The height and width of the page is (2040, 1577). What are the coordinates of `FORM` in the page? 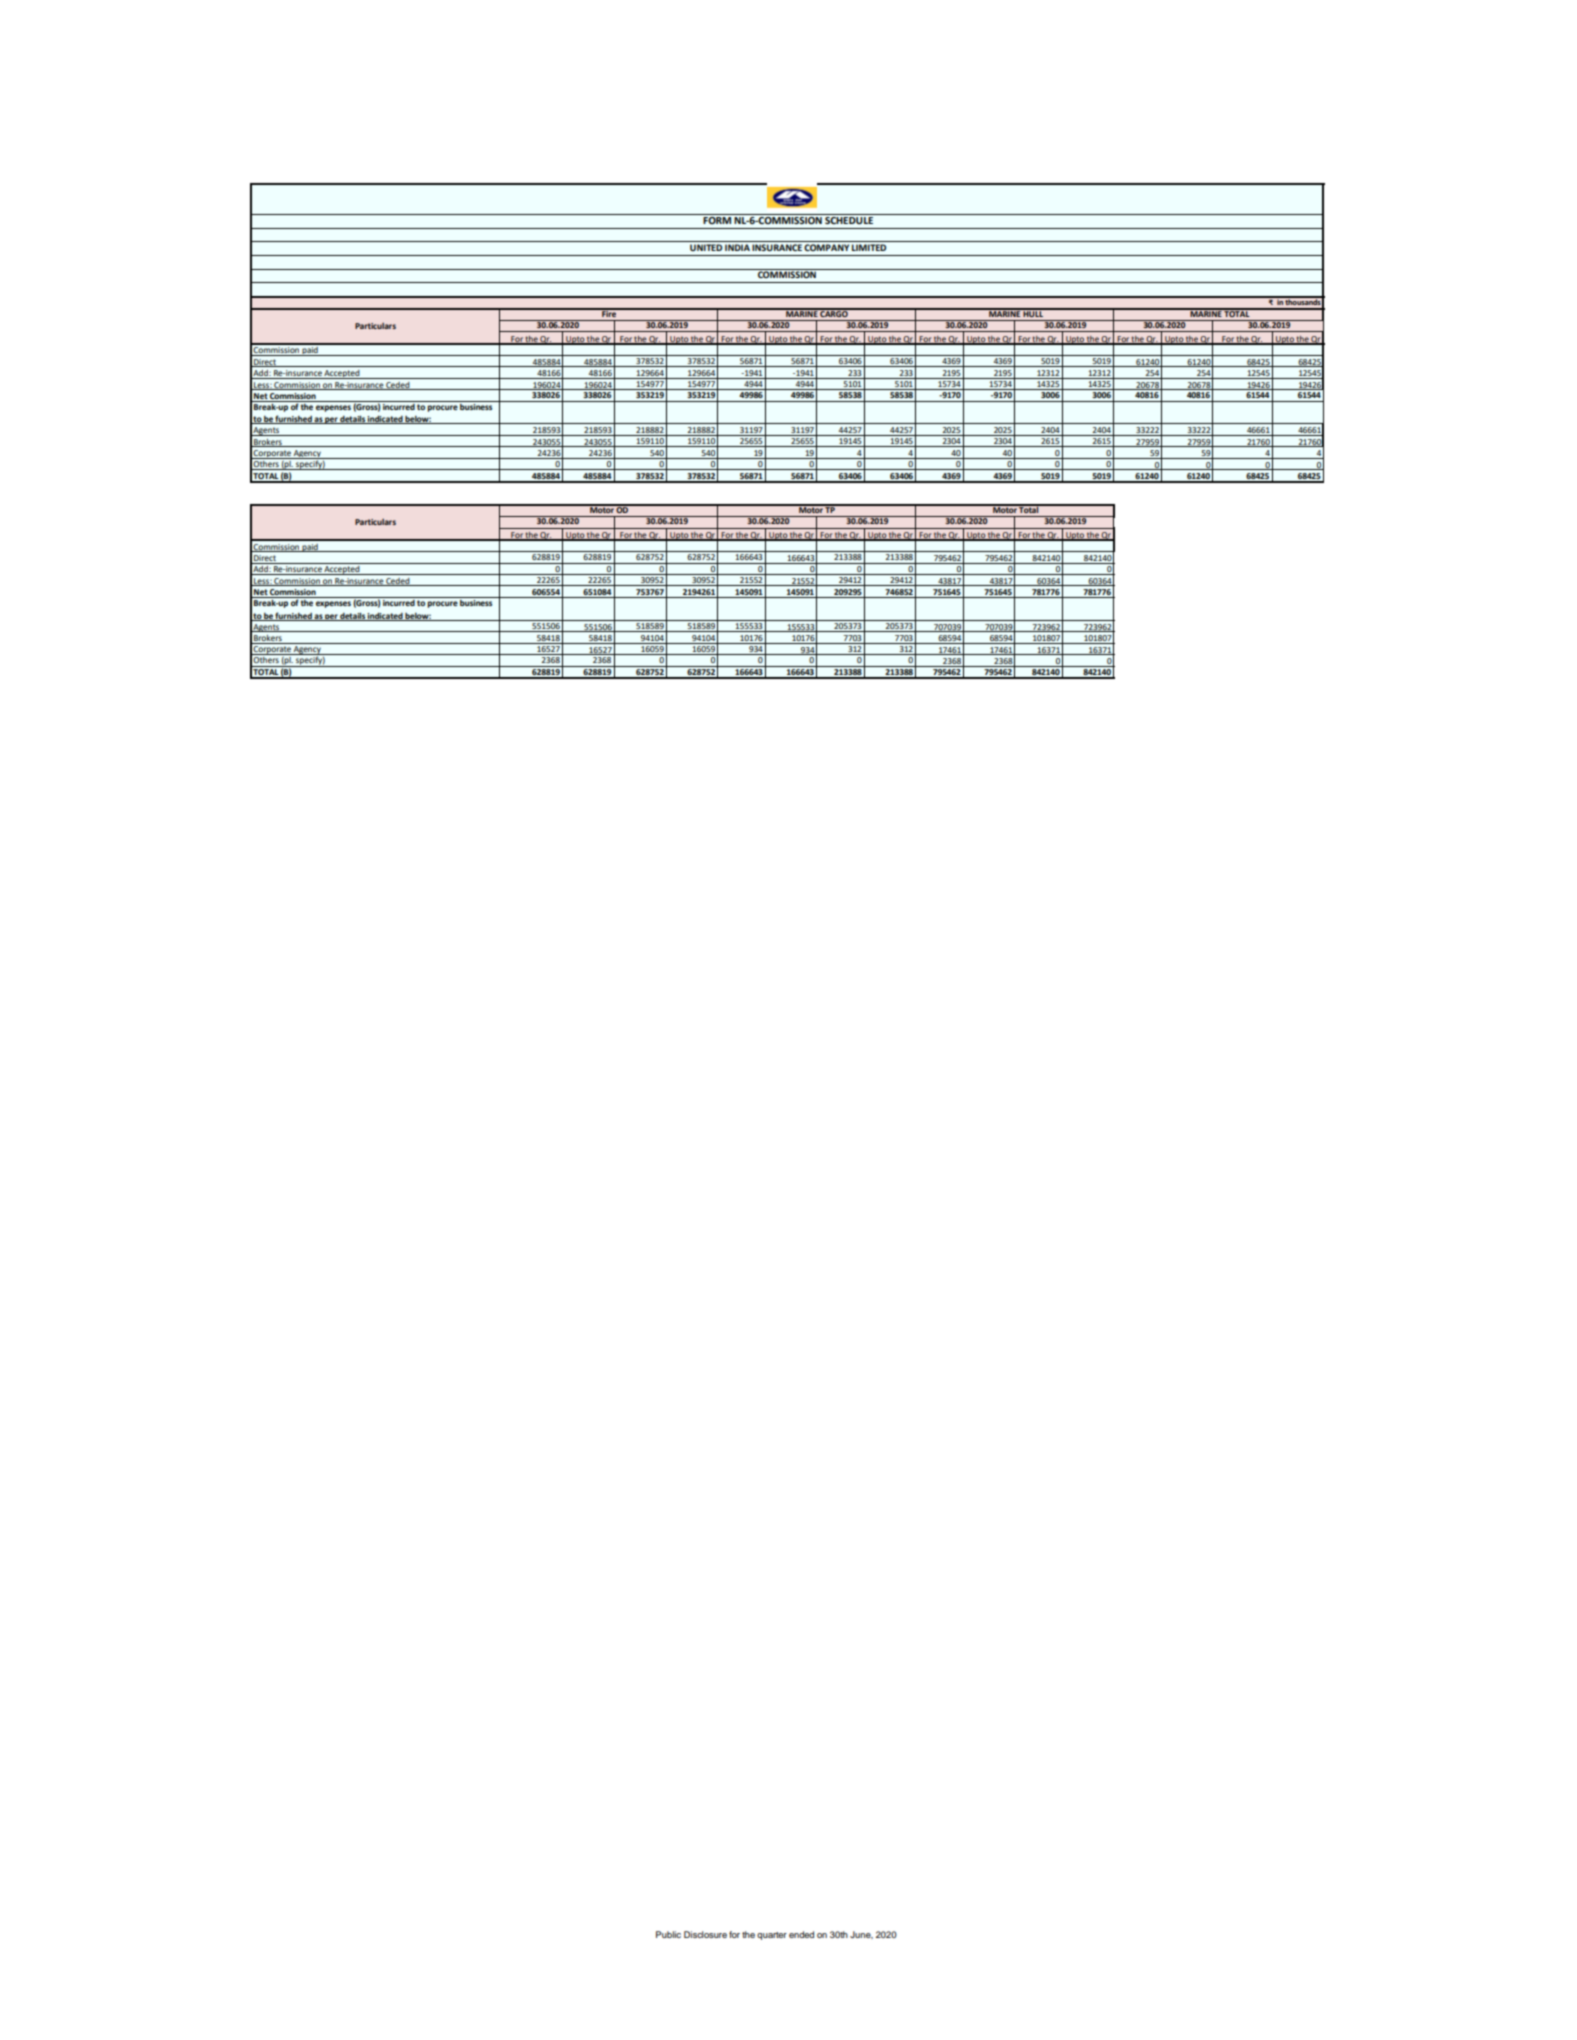 It's located at (718, 219).
